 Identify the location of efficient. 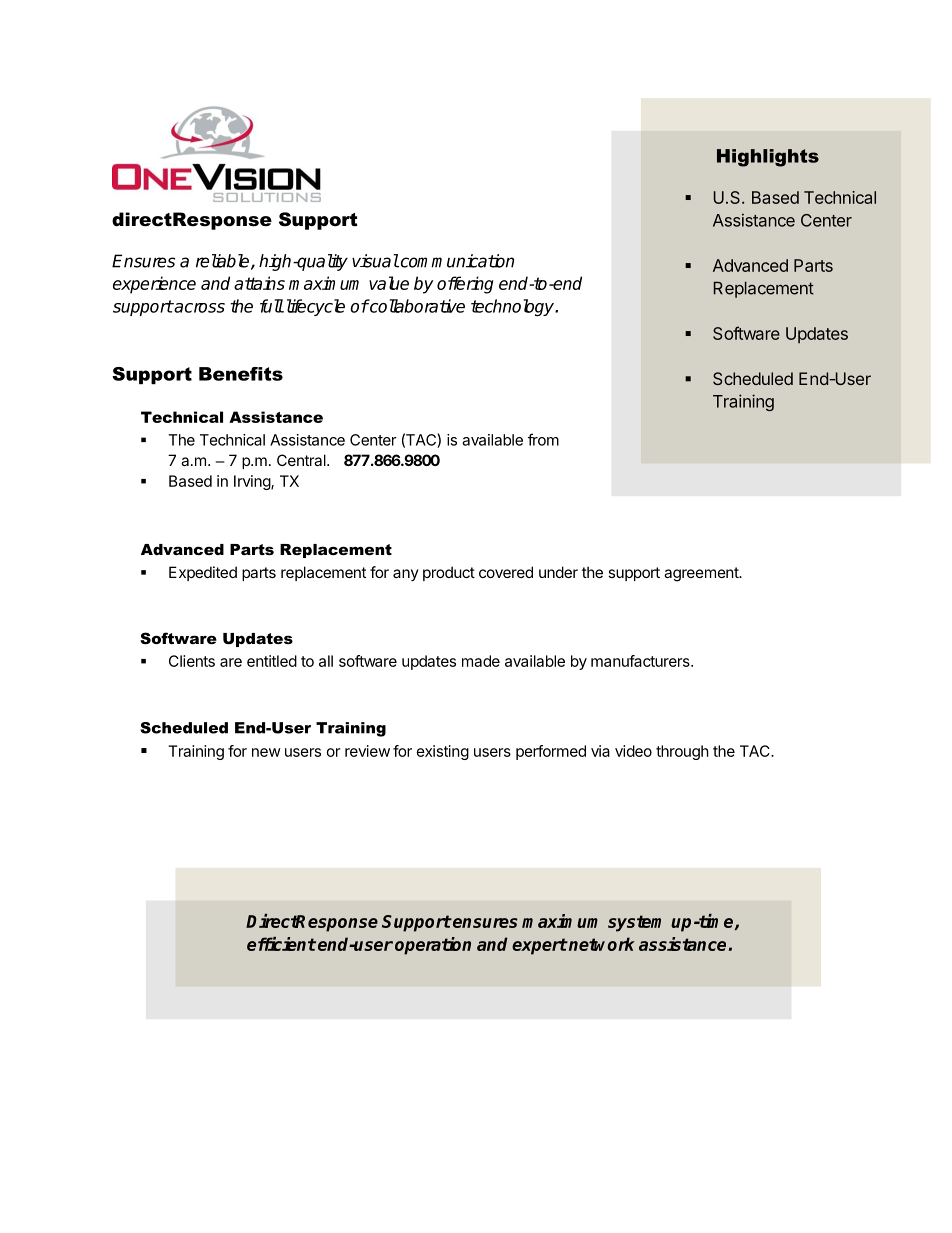
(281, 944).
